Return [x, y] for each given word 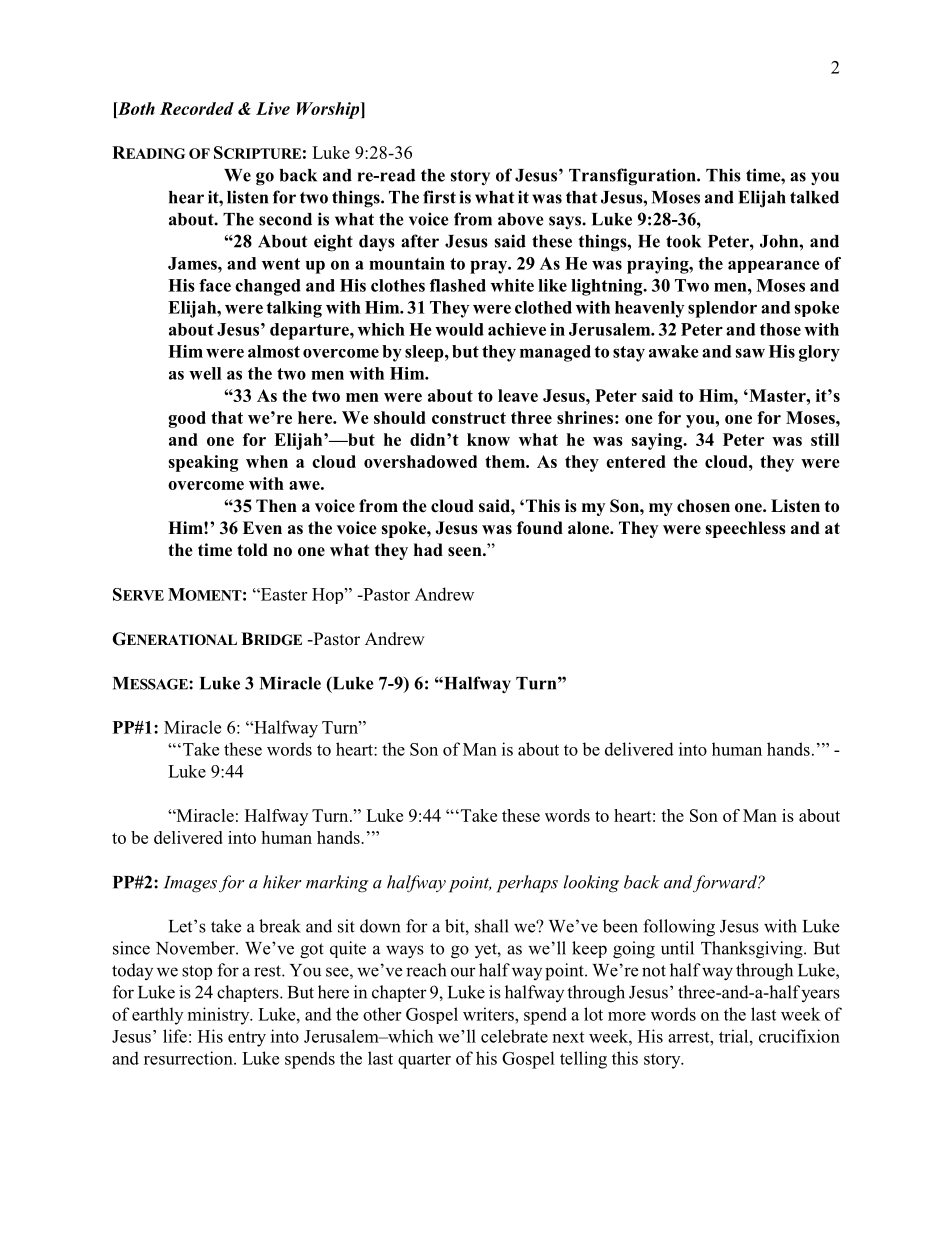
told [252, 549]
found [540, 527]
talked [814, 197]
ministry [220, 1016]
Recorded [197, 108]
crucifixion [799, 1036]
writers [489, 1014]
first [439, 197]
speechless [745, 529]
